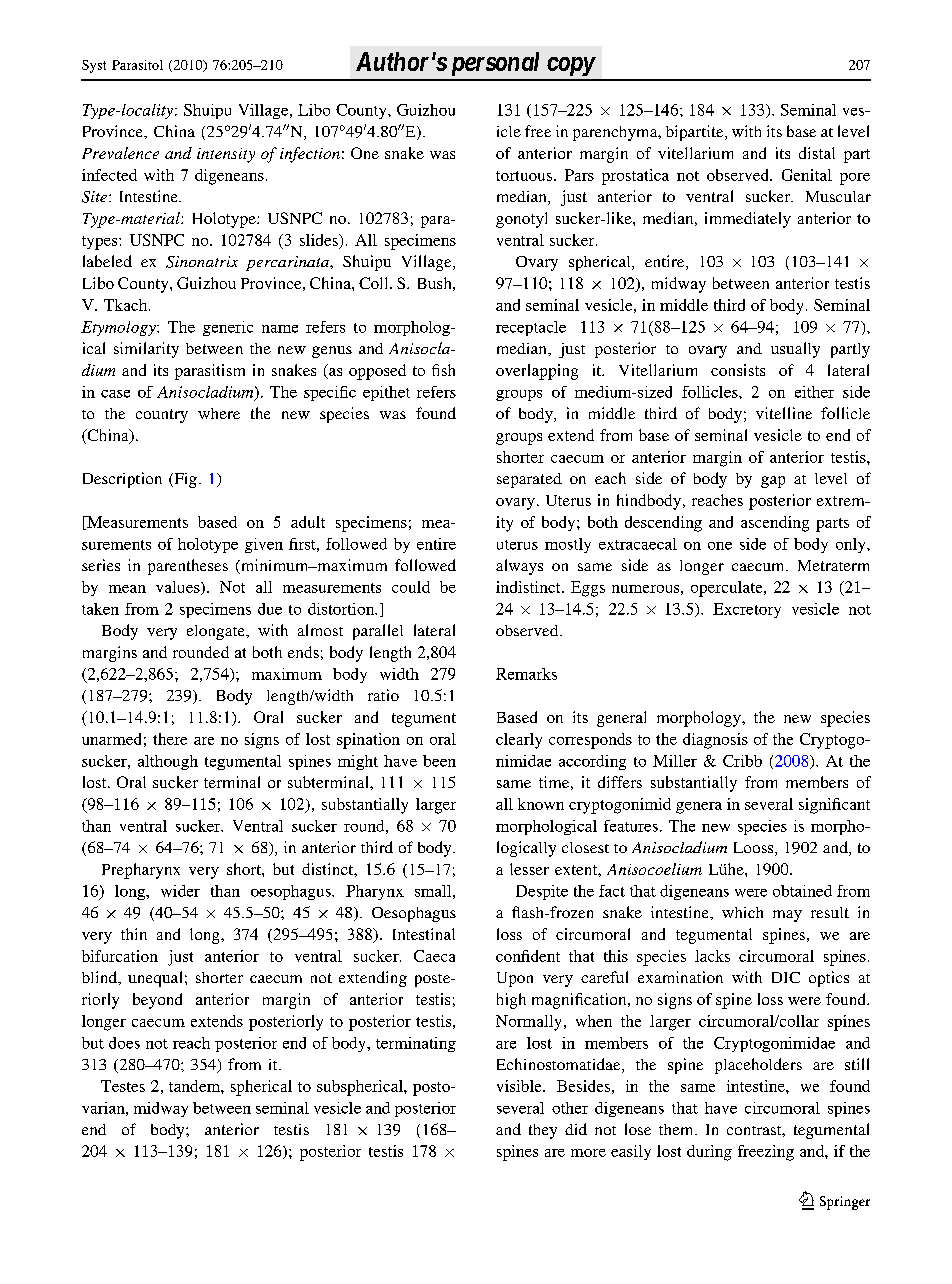 This screenshot has width=952, height=1284. I want to click on fish, so click(443, 370).
